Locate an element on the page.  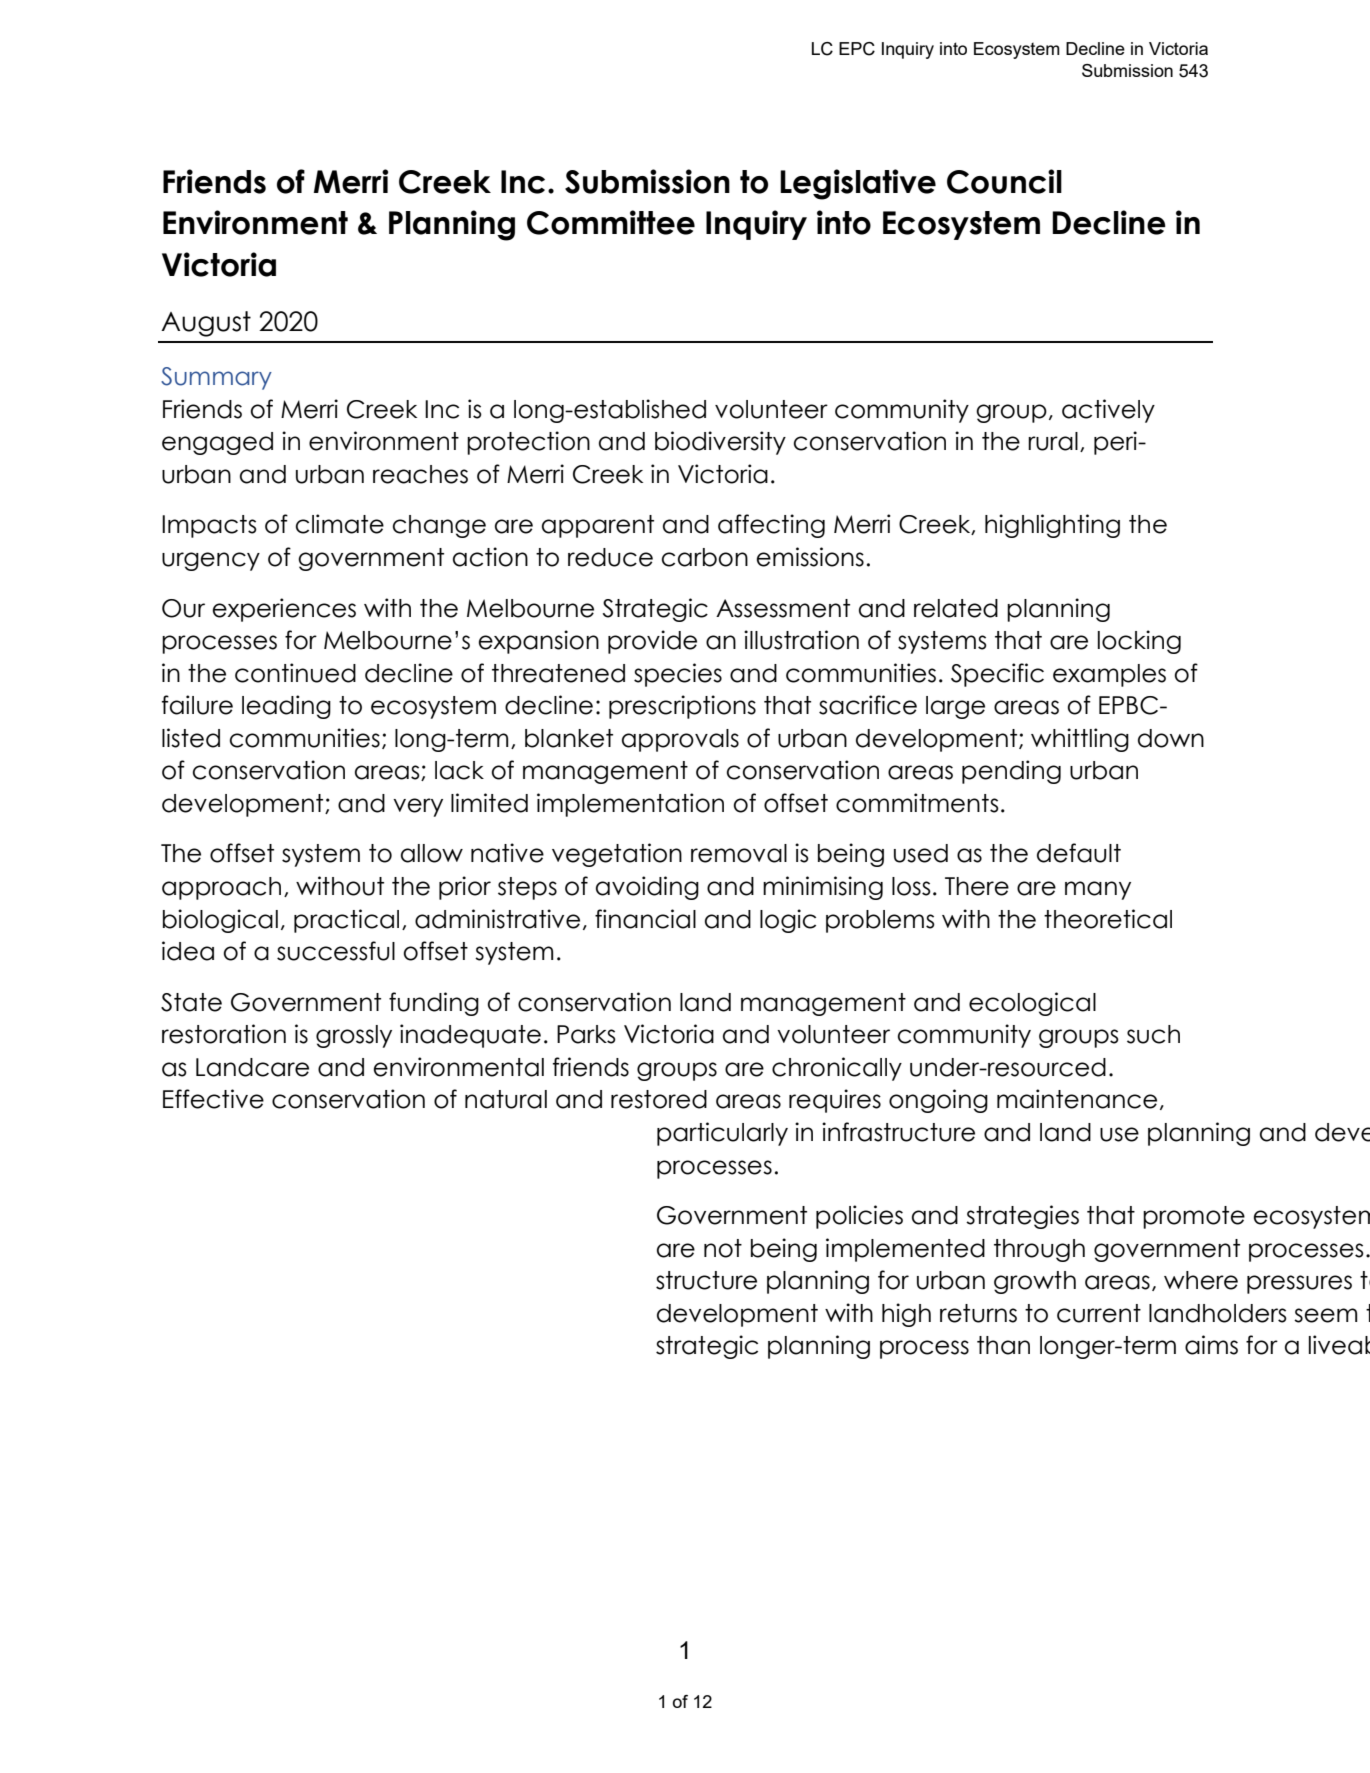
EPC is located at coordinates (857, 49).
